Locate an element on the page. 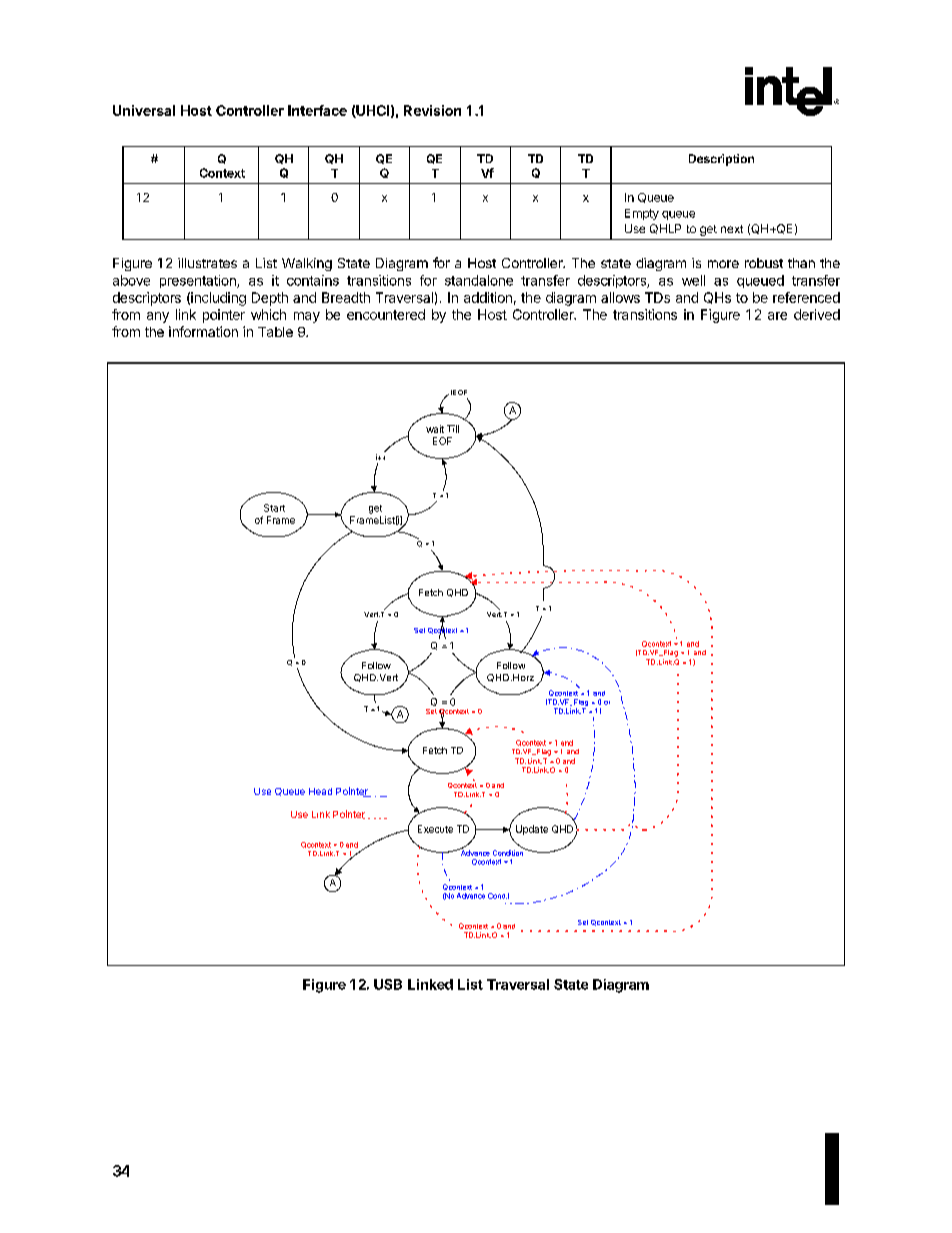 The height and width of the document is (1233, 952). Till is located at coordinates (453, 429).
